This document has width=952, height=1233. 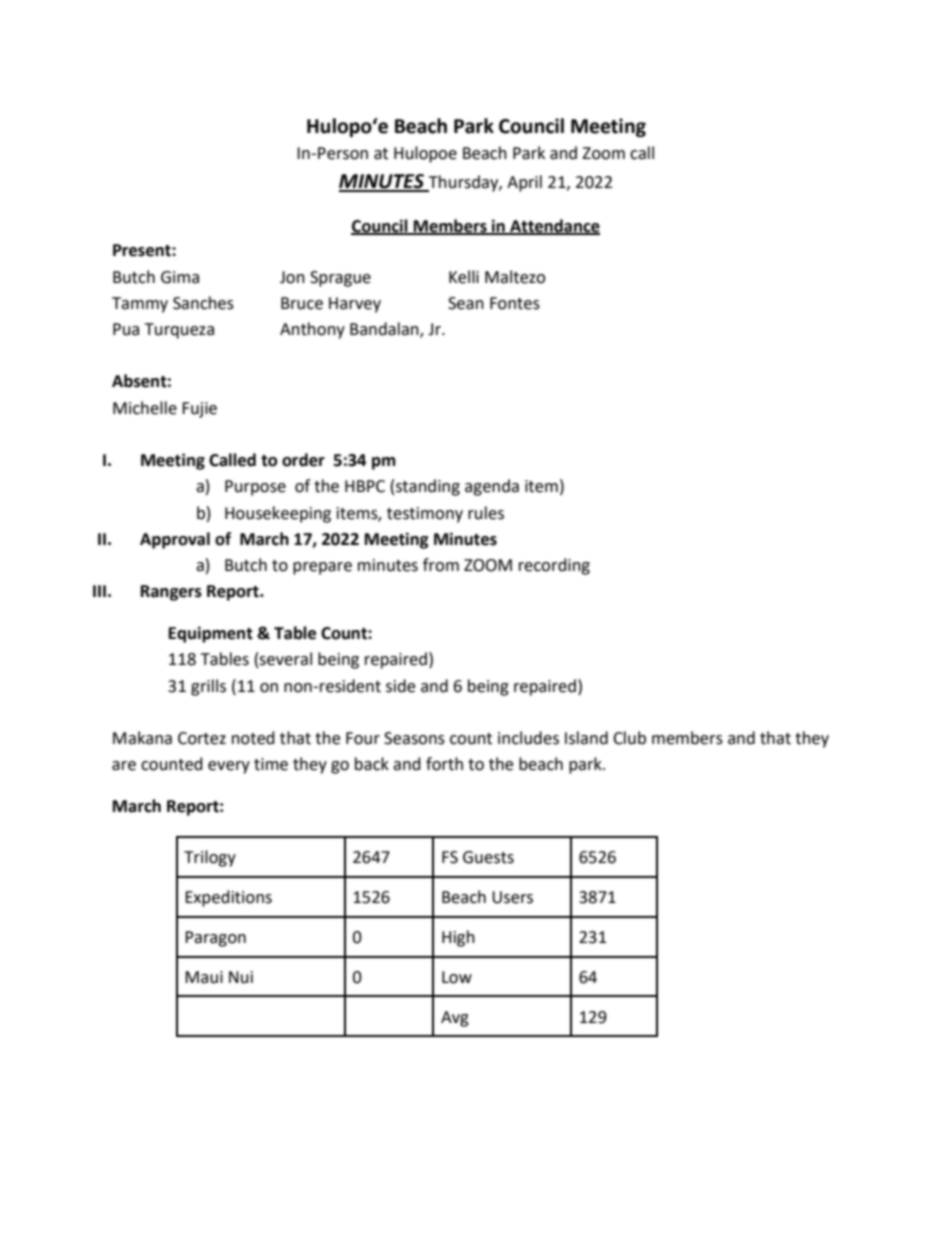 I want to click on Sprague, so click(x=340, y=279).
